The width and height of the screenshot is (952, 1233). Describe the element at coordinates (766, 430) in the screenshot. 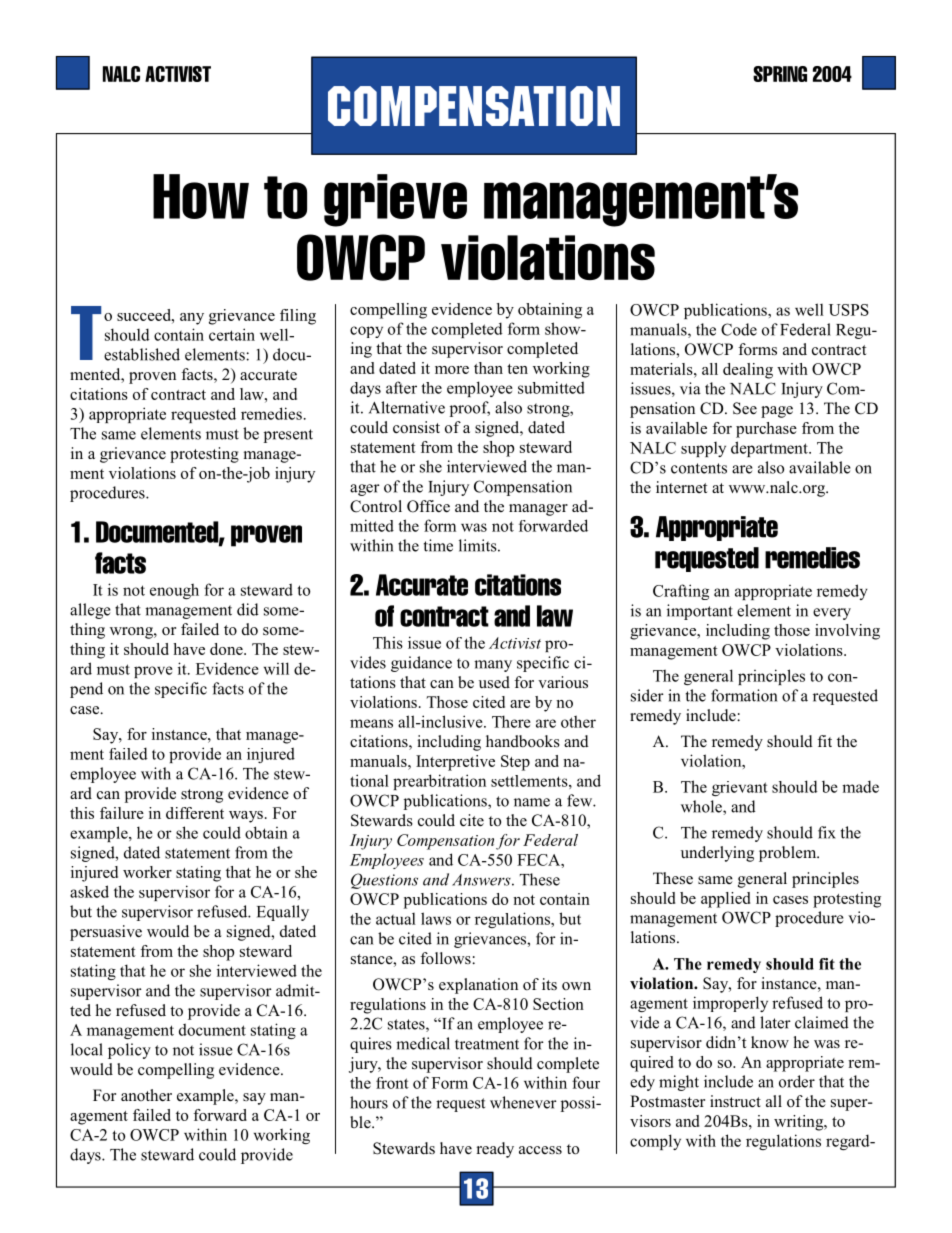

I see `purchase` at that location.
